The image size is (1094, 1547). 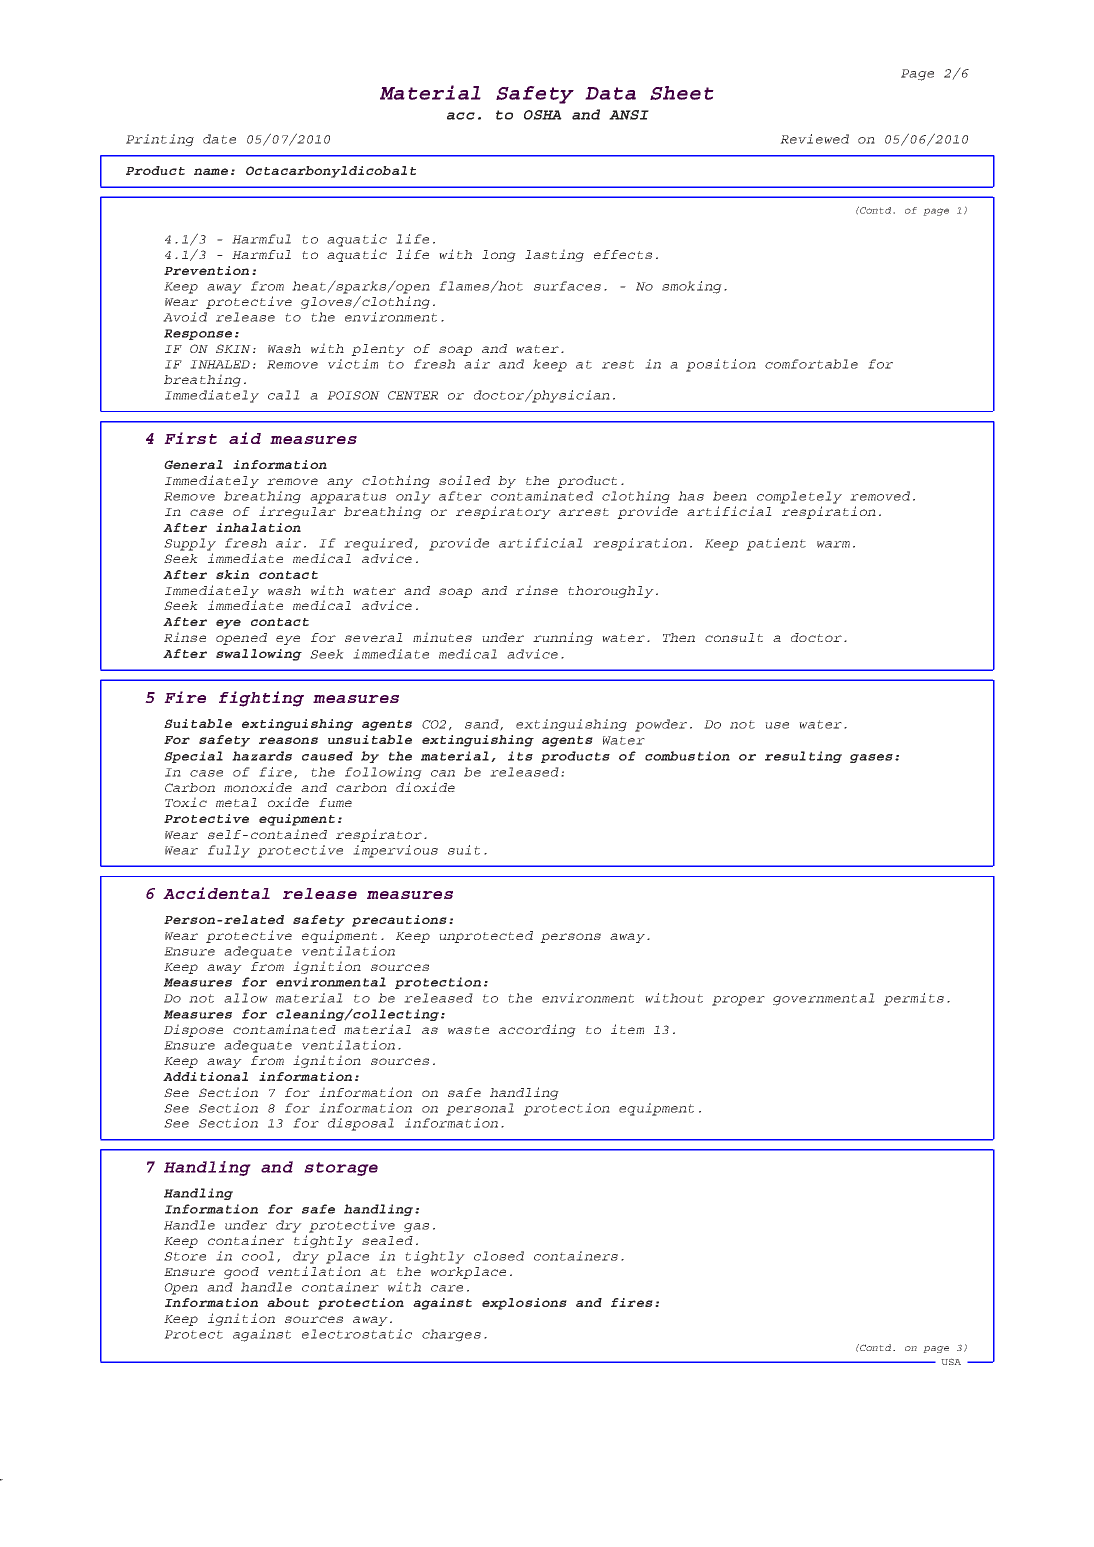 What do you see at coordinates (537, 1030) in the screenshot?
I see `according` at bounding box center [537, 1030].
